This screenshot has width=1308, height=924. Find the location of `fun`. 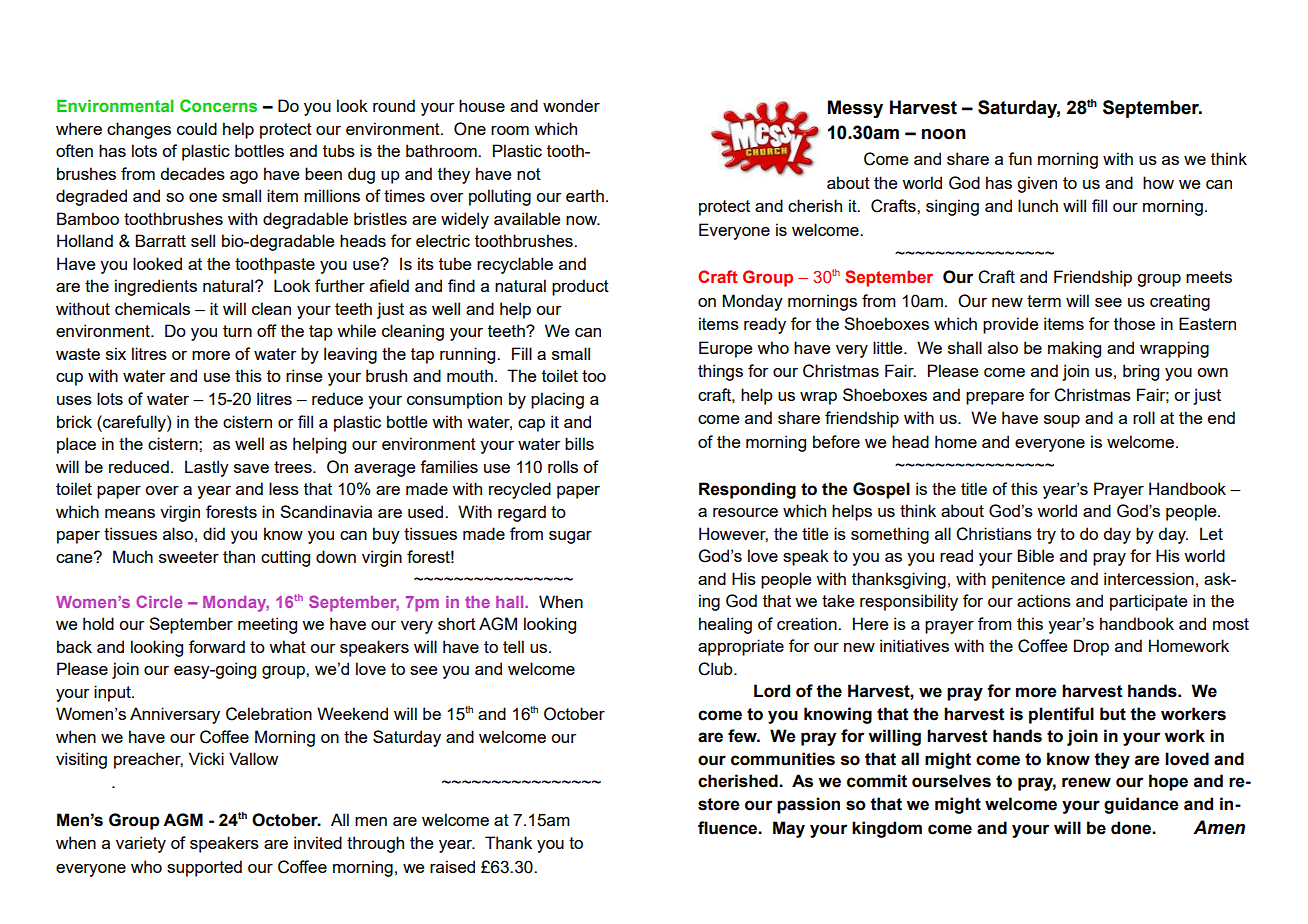

fun is located at coordinates (1020, 158).
